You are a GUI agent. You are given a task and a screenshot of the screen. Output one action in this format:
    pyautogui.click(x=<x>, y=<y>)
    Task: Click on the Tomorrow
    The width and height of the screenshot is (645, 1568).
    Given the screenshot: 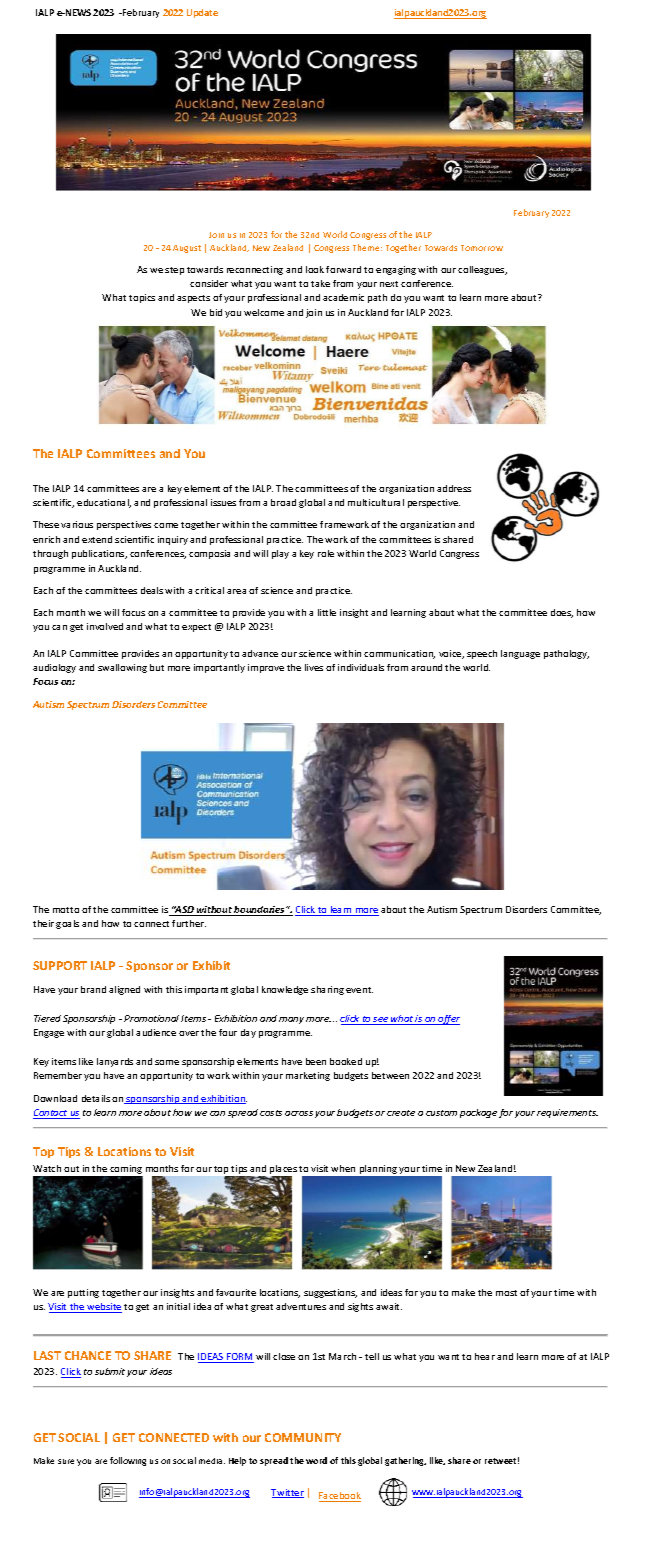 What is the action you would take?
    pyautogui.click(x=482, y=248)
